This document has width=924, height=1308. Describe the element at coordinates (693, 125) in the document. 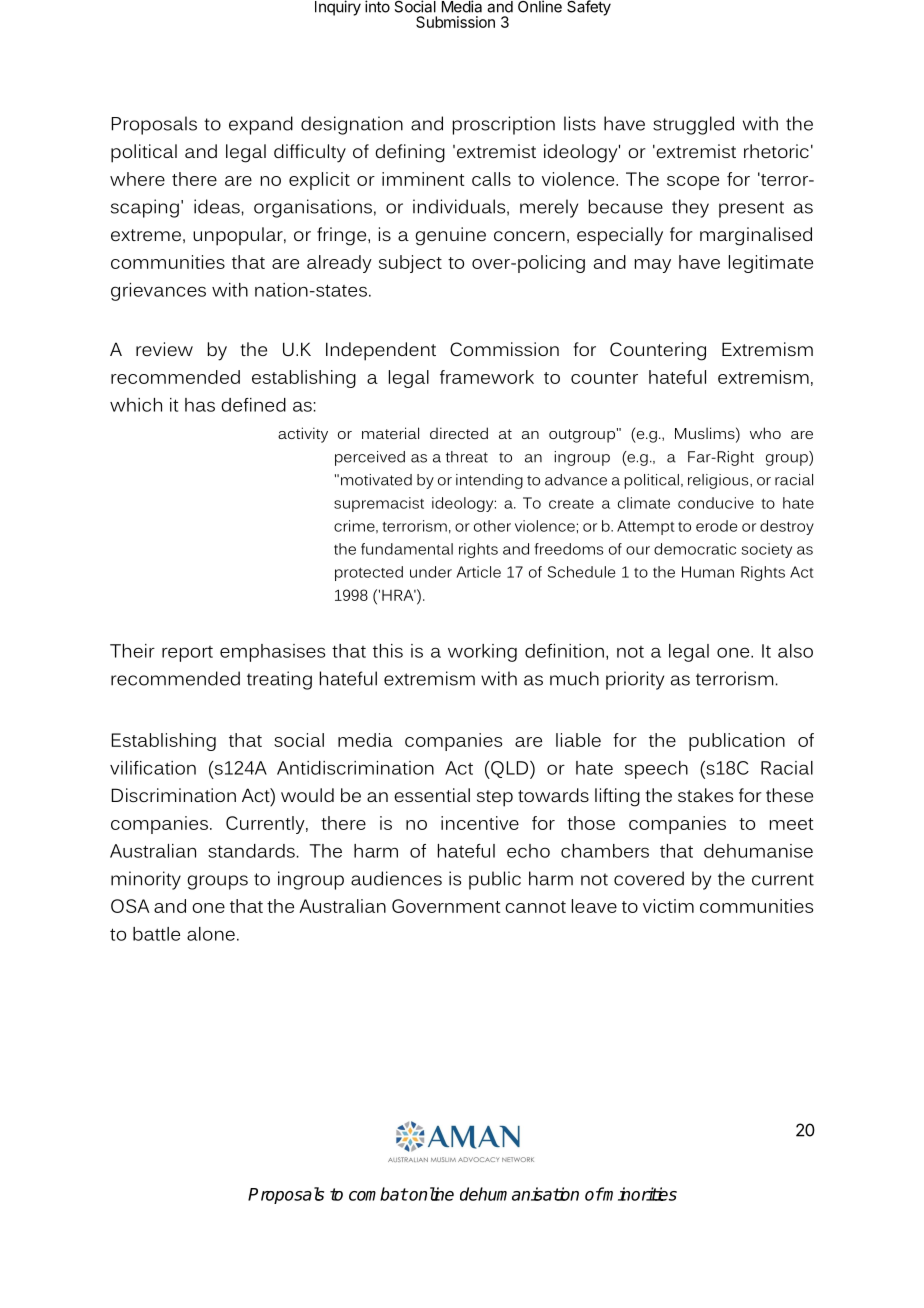

I see `struggled` at that location.
